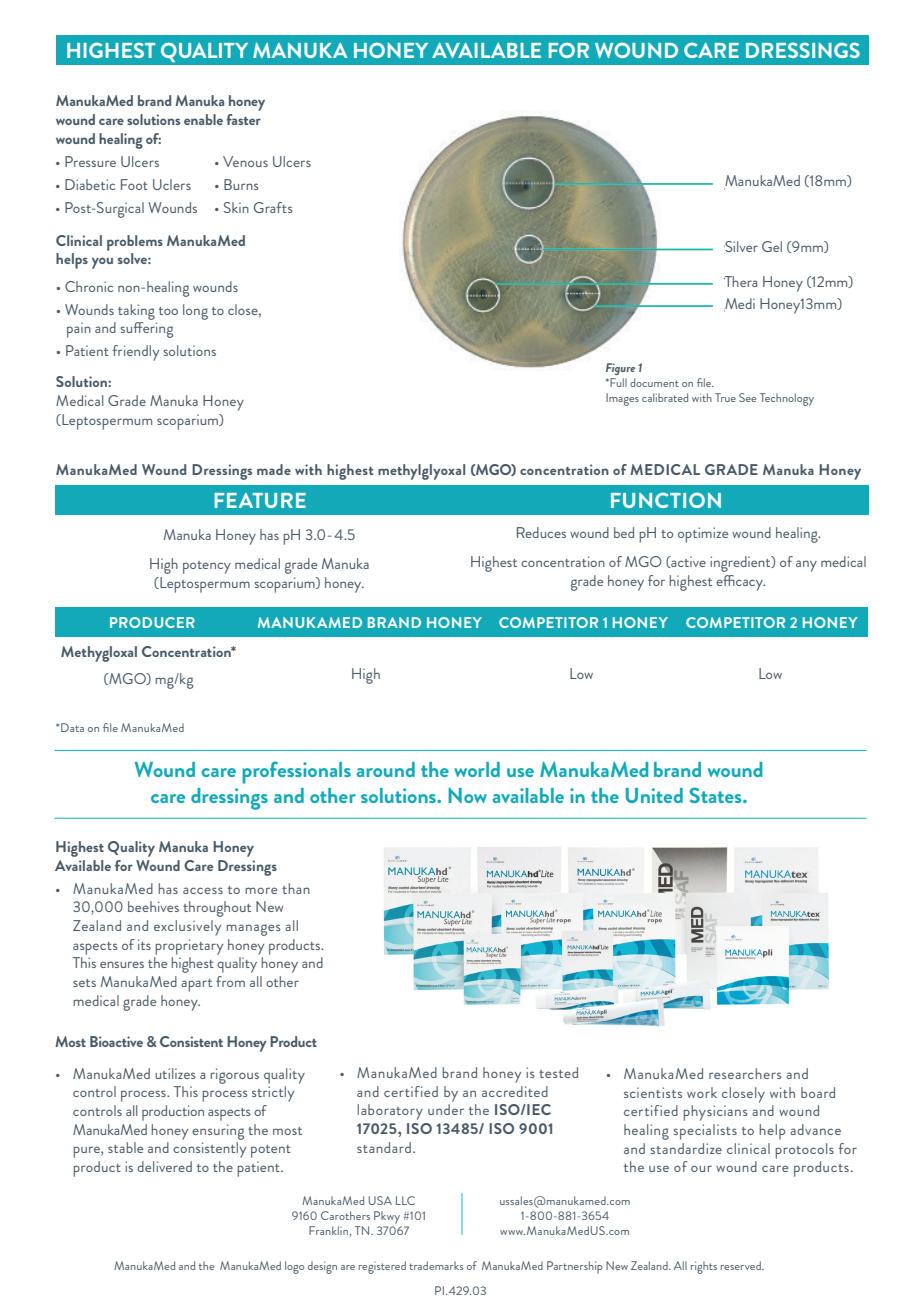 This page has width=924, height=1308. I want to click on potency, so click(207, 567).
